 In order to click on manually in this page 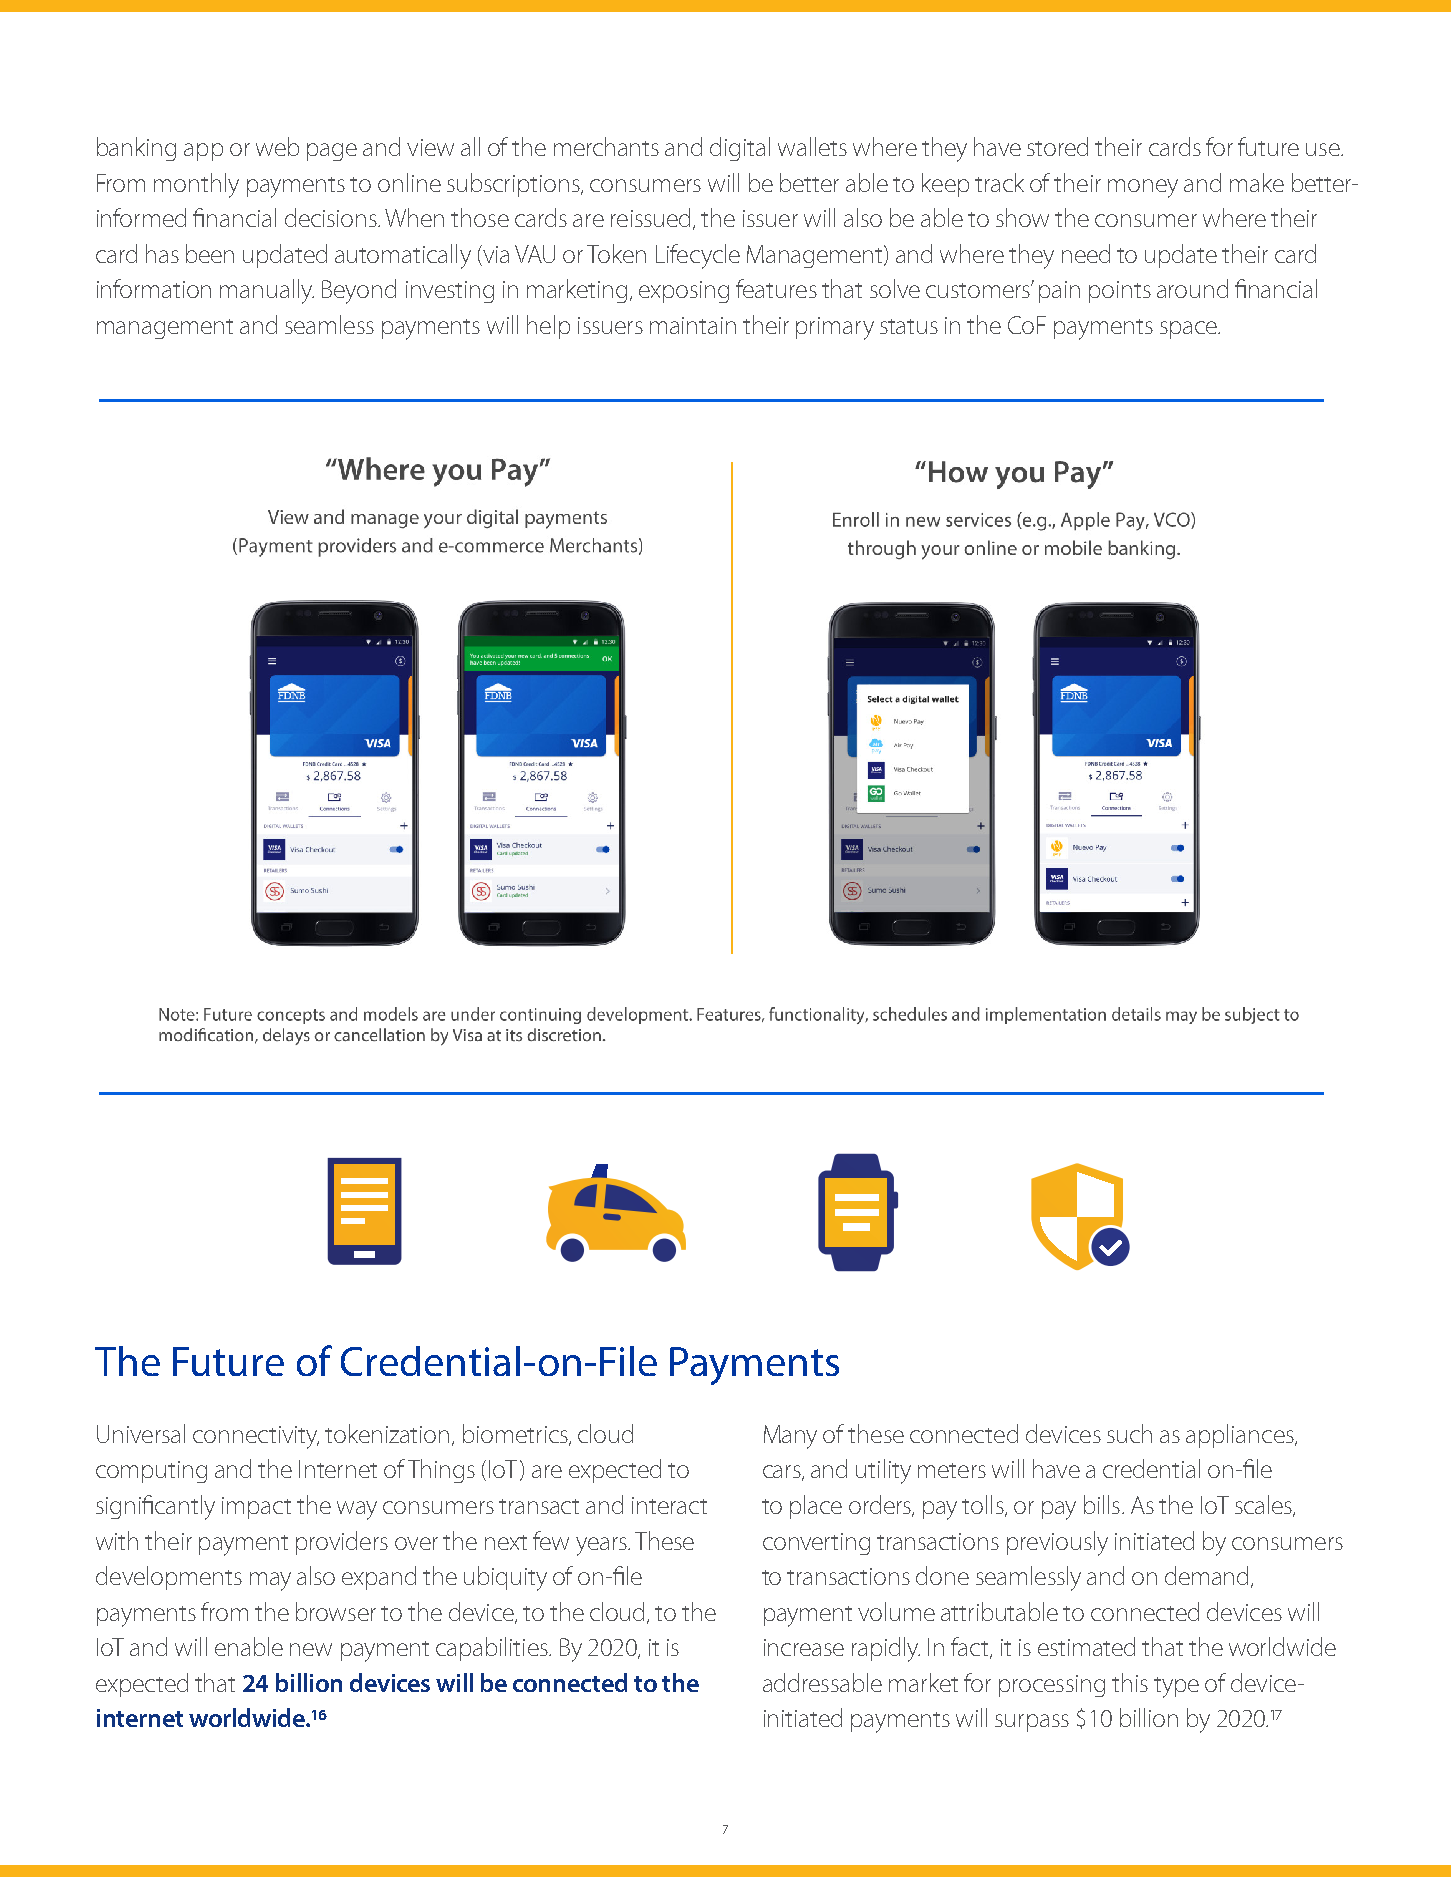, I will do `click(267, 291)`.
